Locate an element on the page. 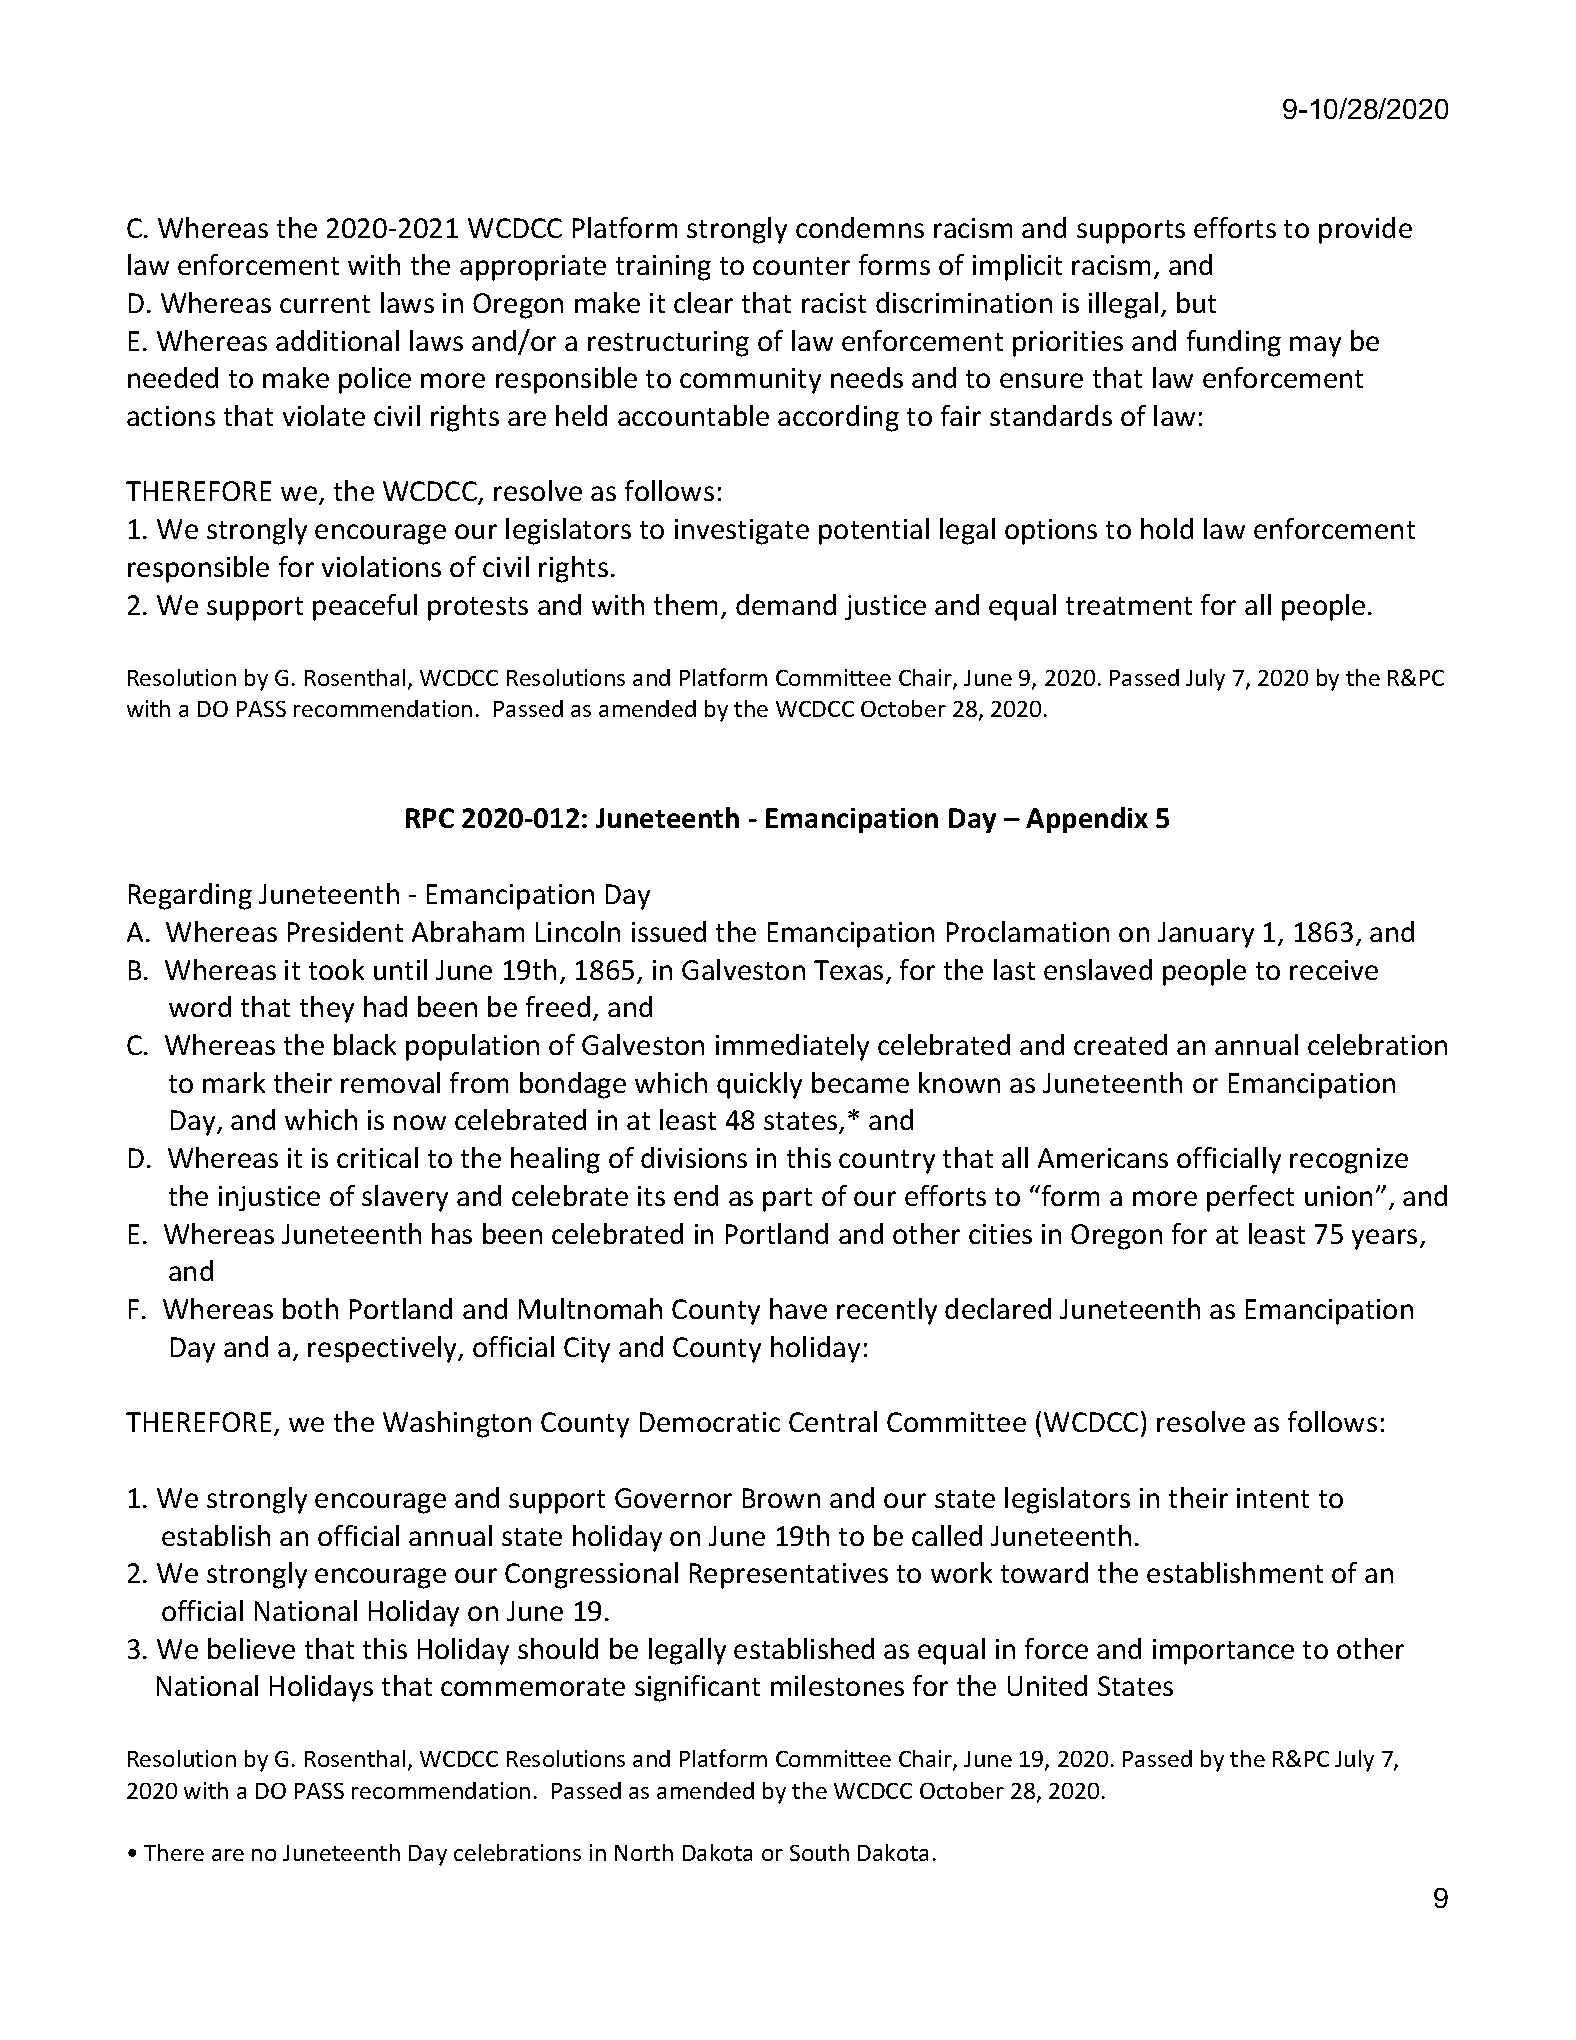  but is located at coordinates (1196, 302).
